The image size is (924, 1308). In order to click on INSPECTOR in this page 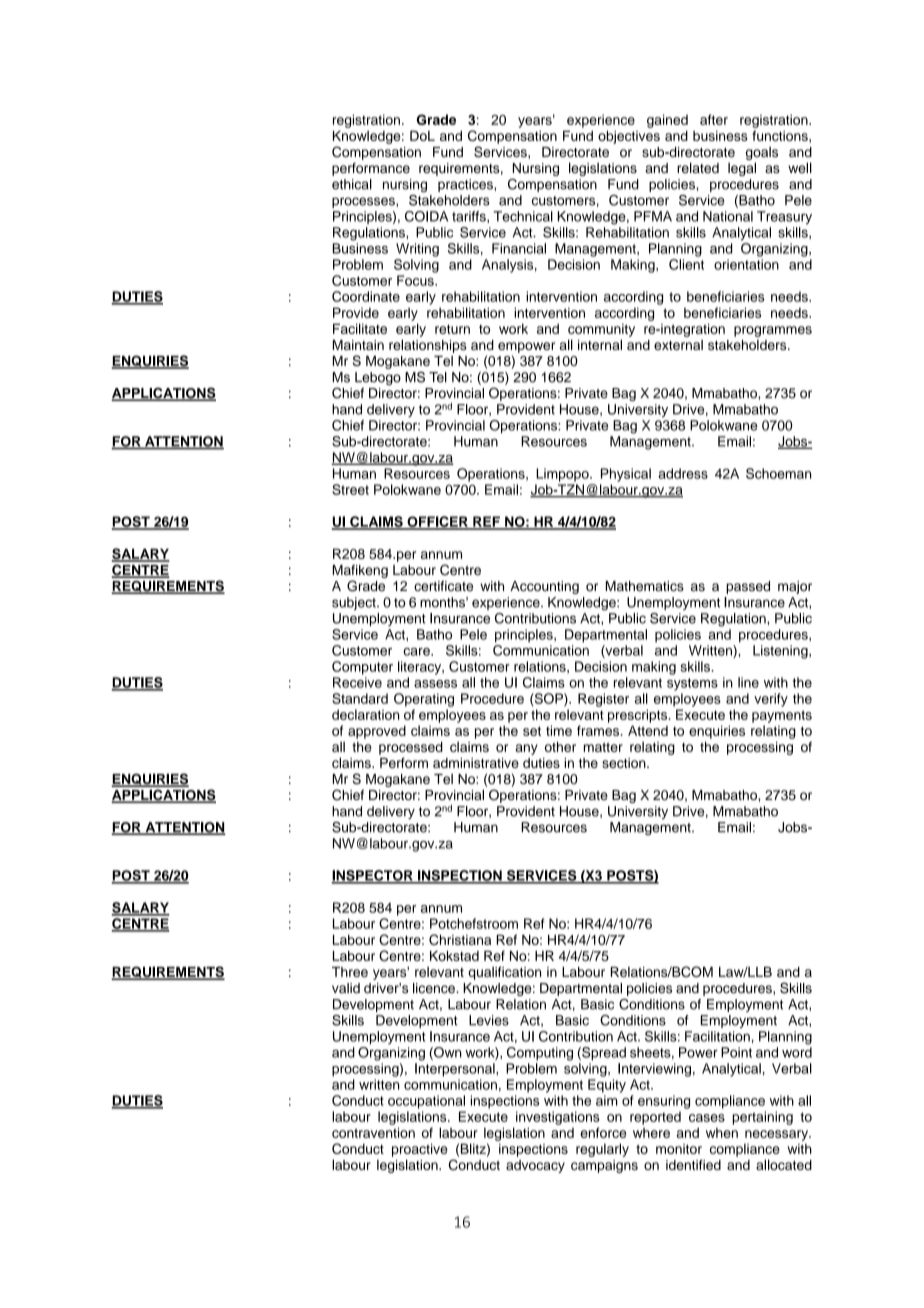, I will do `click(373, 876)`.
